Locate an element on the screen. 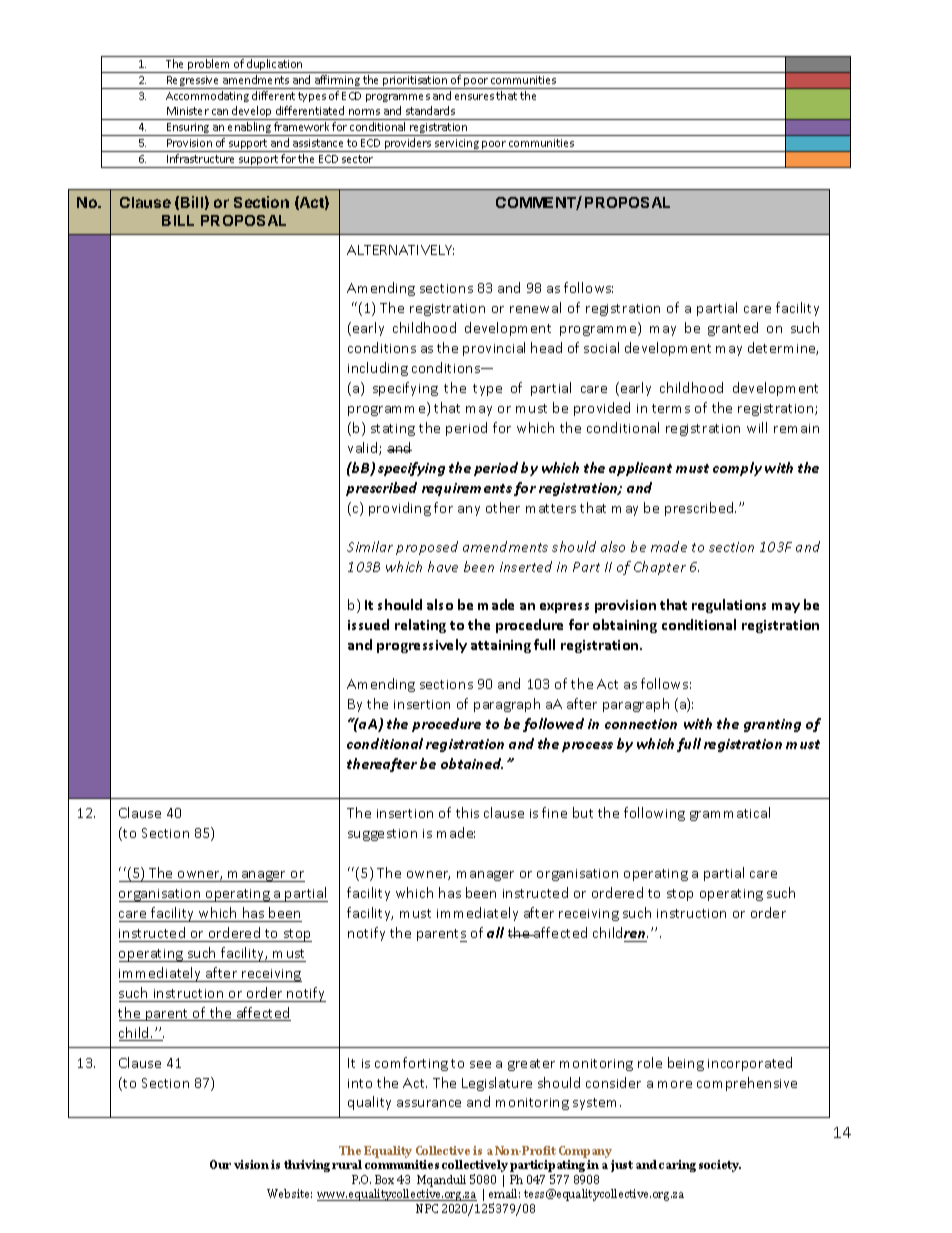 The width and height of the screenshot is (952, 1233). issued is located at coordinates (368, 624).
